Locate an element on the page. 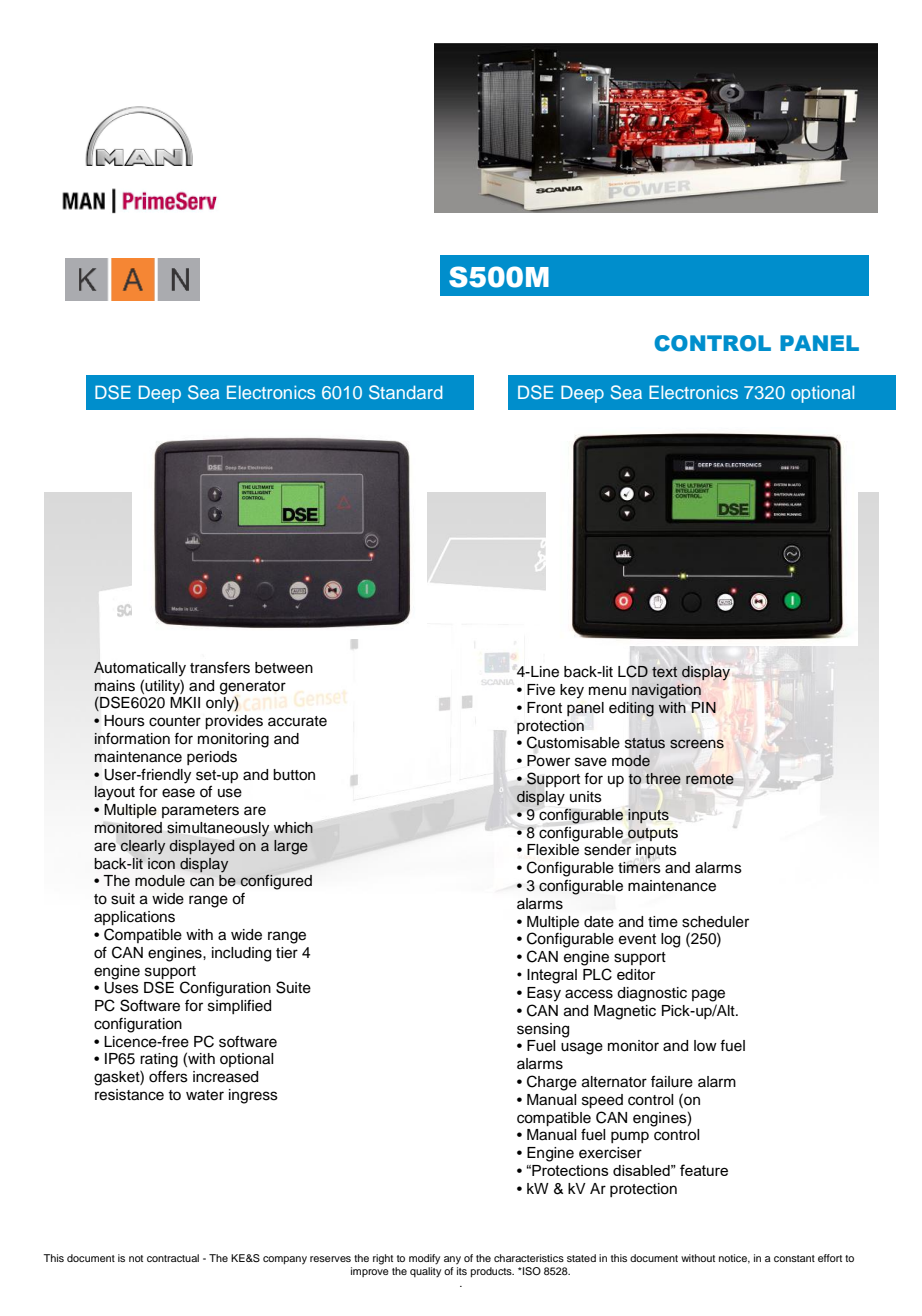 The height and width of the page is (1316, 922). transfers is located at coordinates (220, 667).
